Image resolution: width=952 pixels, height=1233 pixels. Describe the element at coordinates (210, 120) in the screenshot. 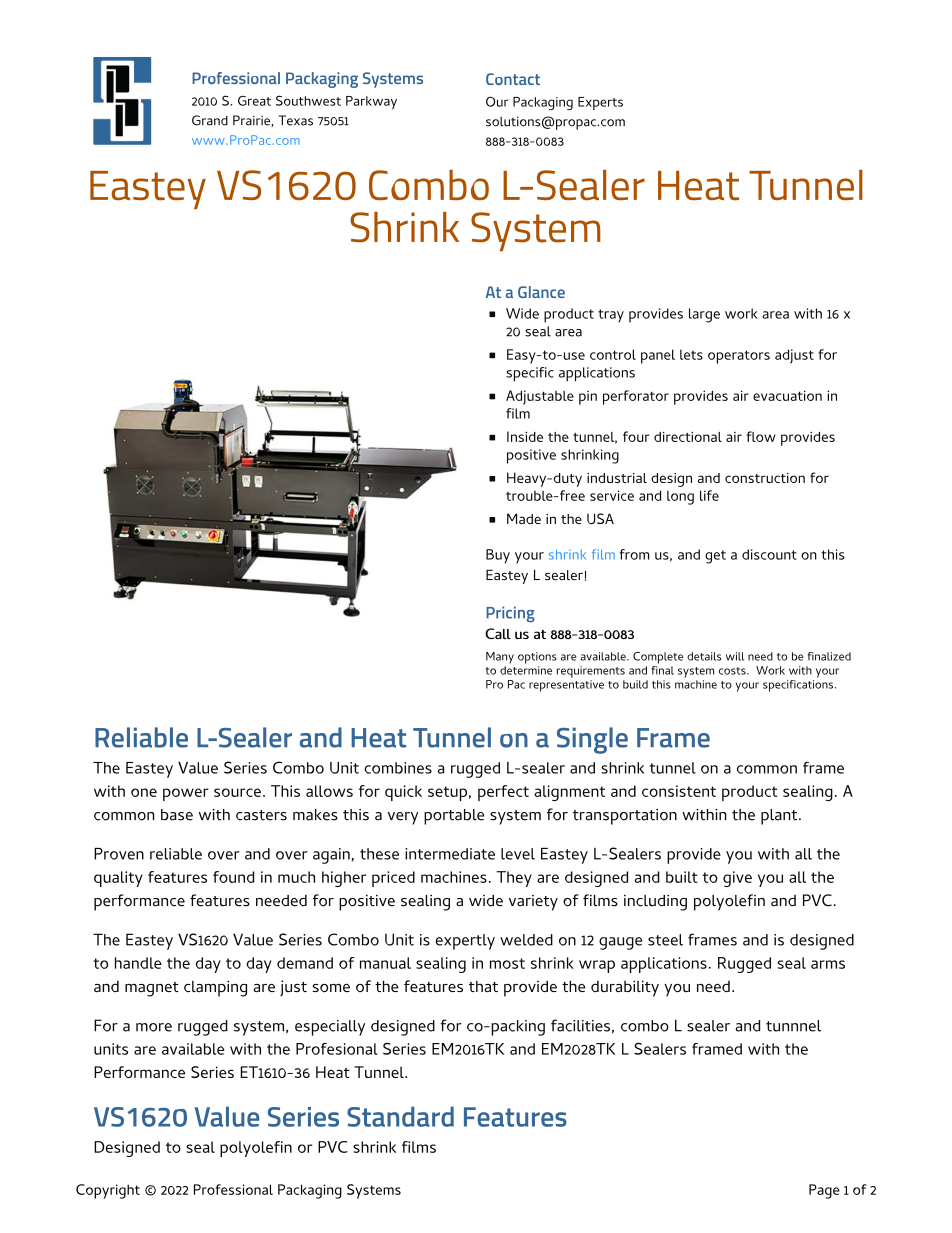

I see `Grand` at that location.
